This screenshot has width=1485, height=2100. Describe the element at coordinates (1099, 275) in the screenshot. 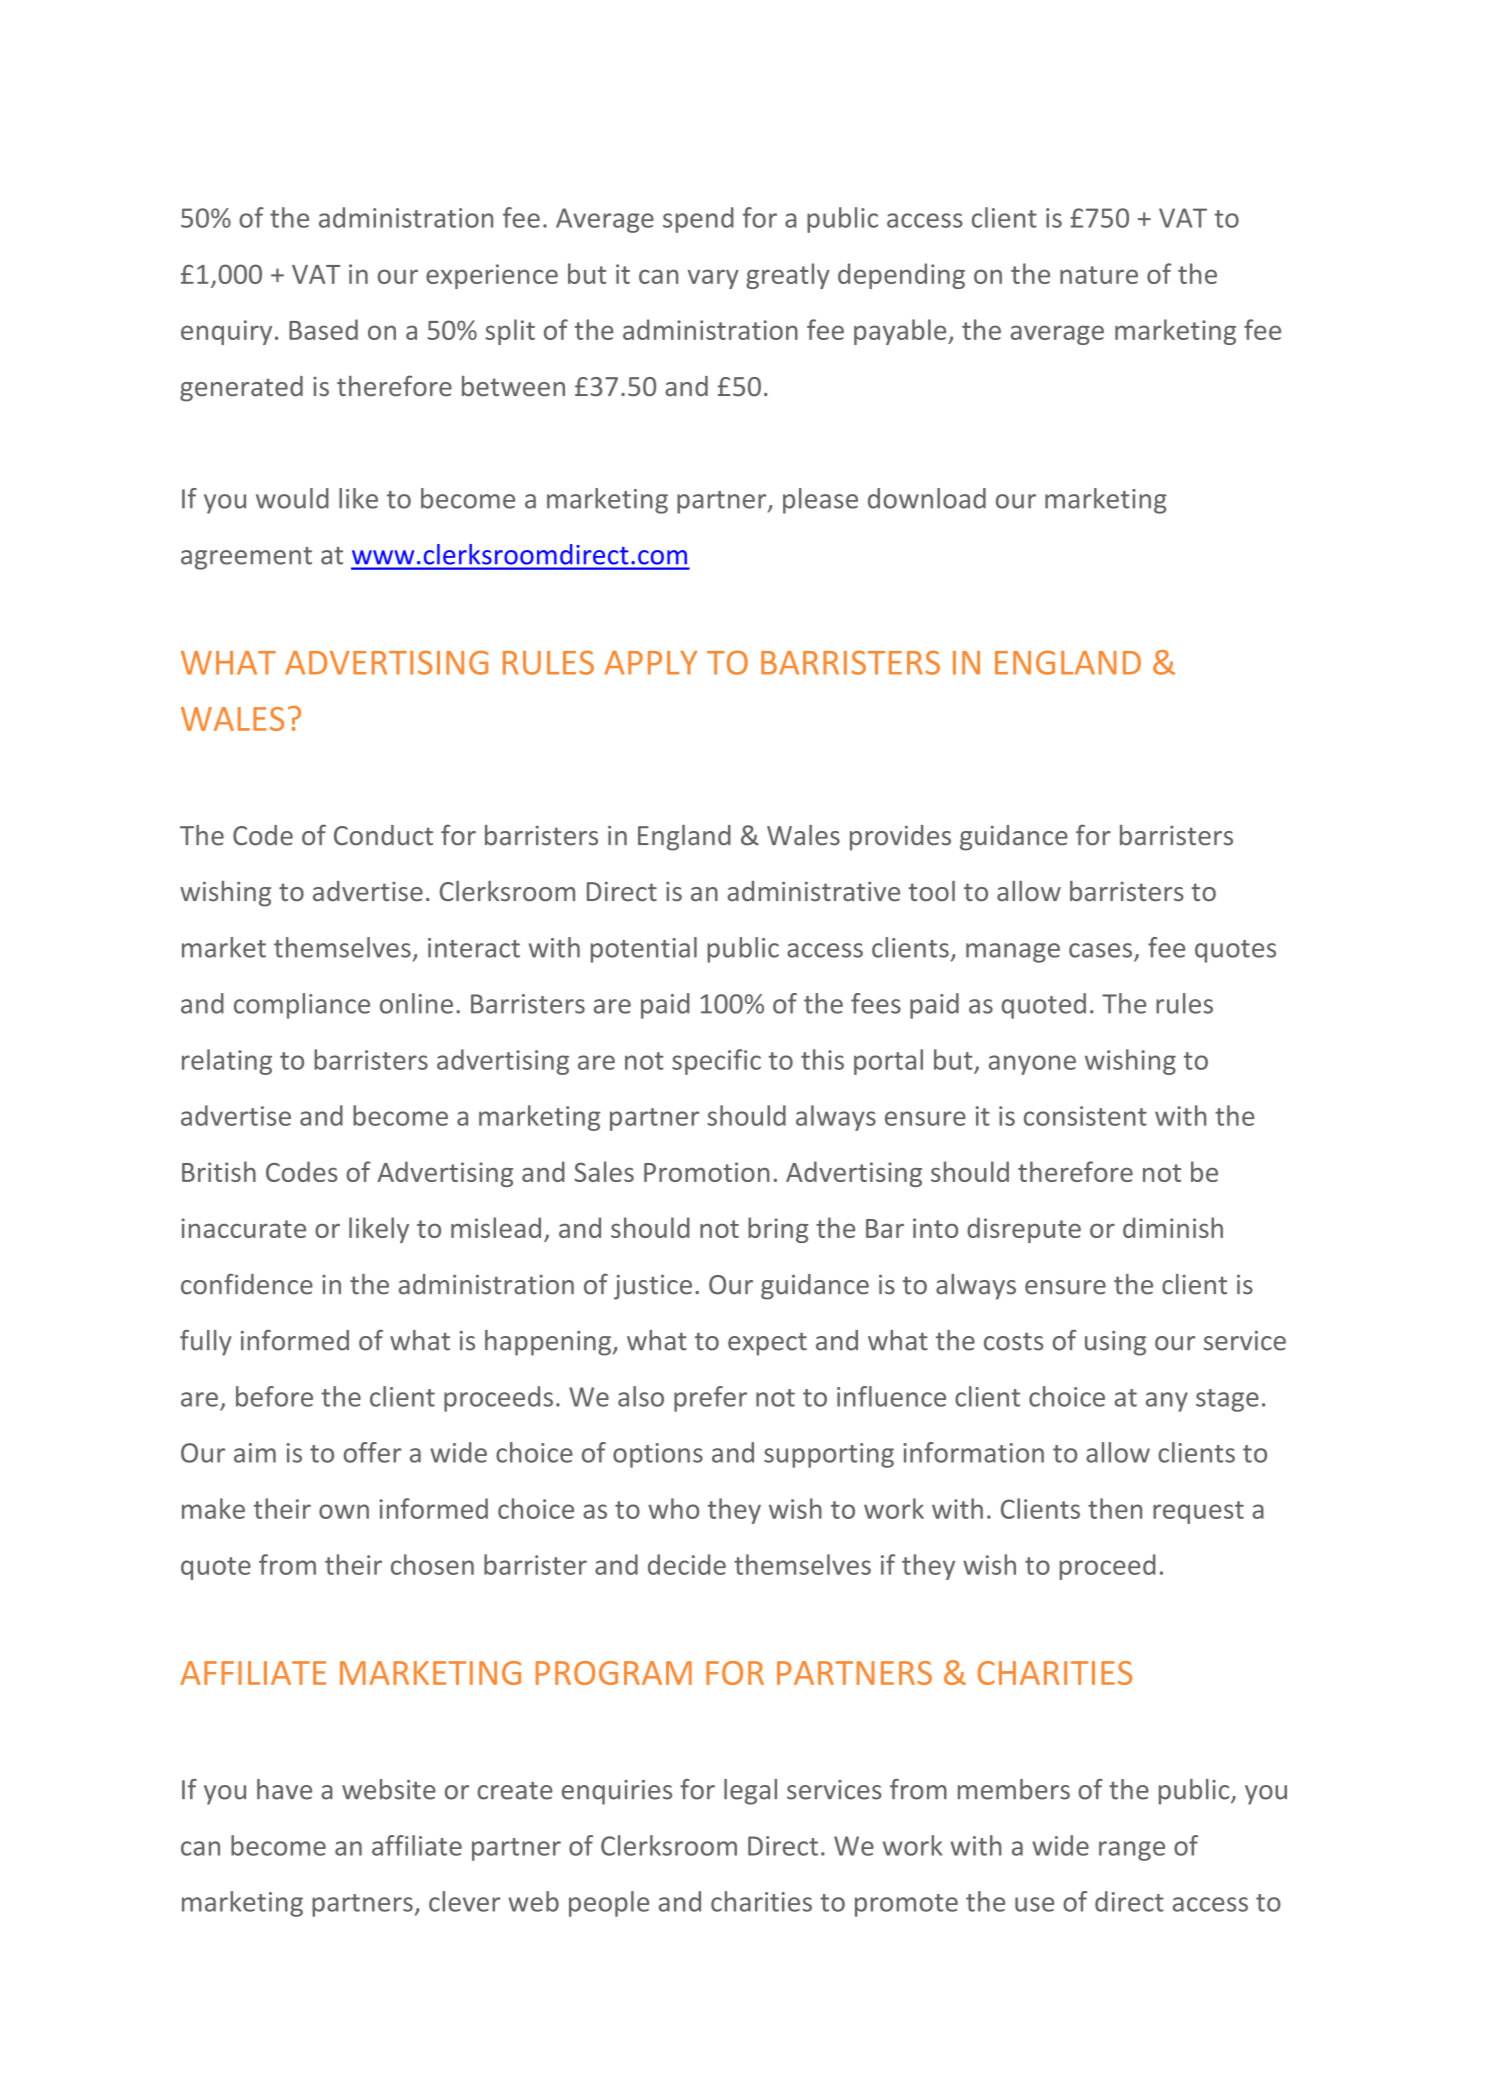

I see `nature` at that location.
